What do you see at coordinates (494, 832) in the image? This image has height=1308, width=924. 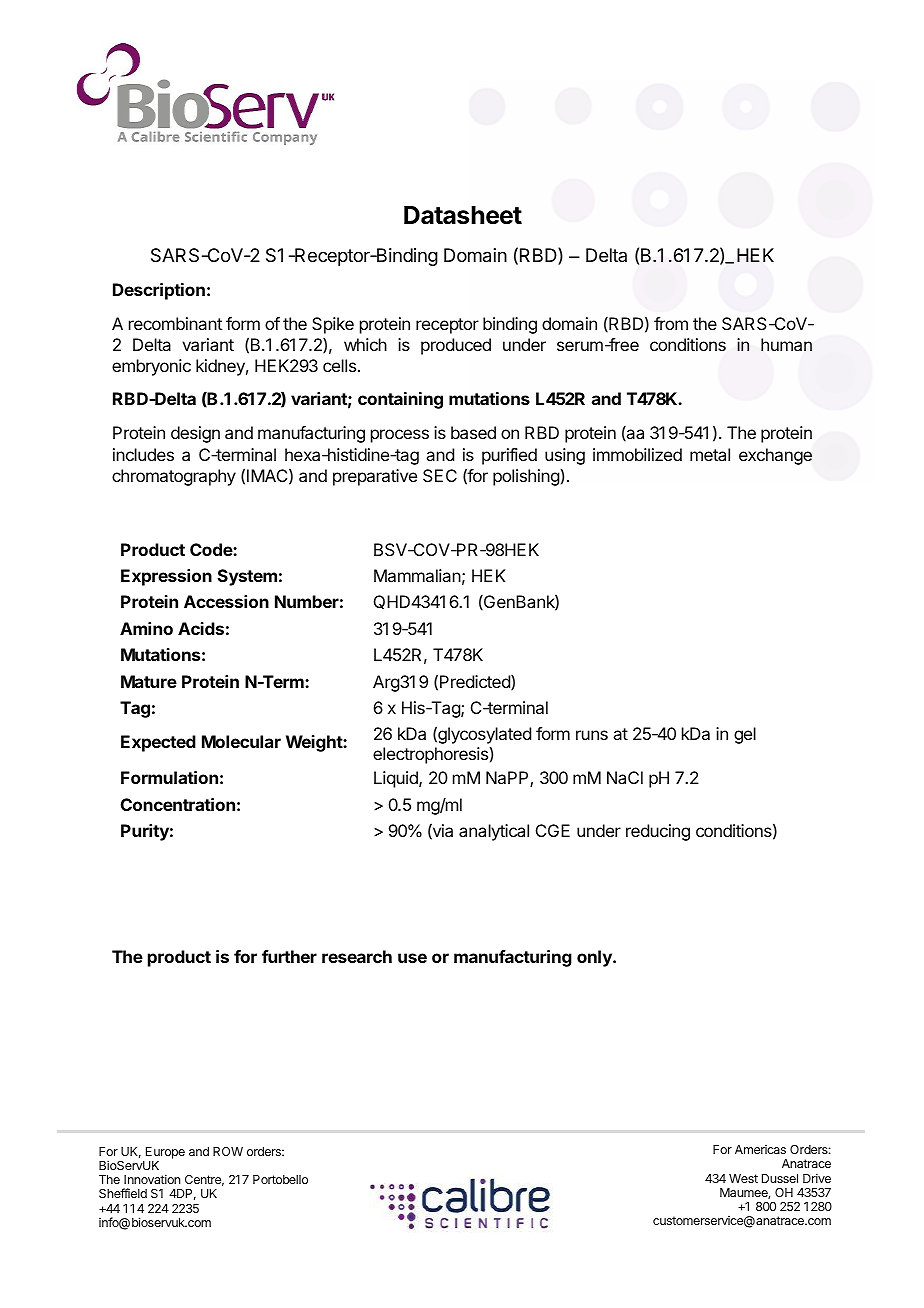 I see `analytical` at bounding box center [494, 832].
